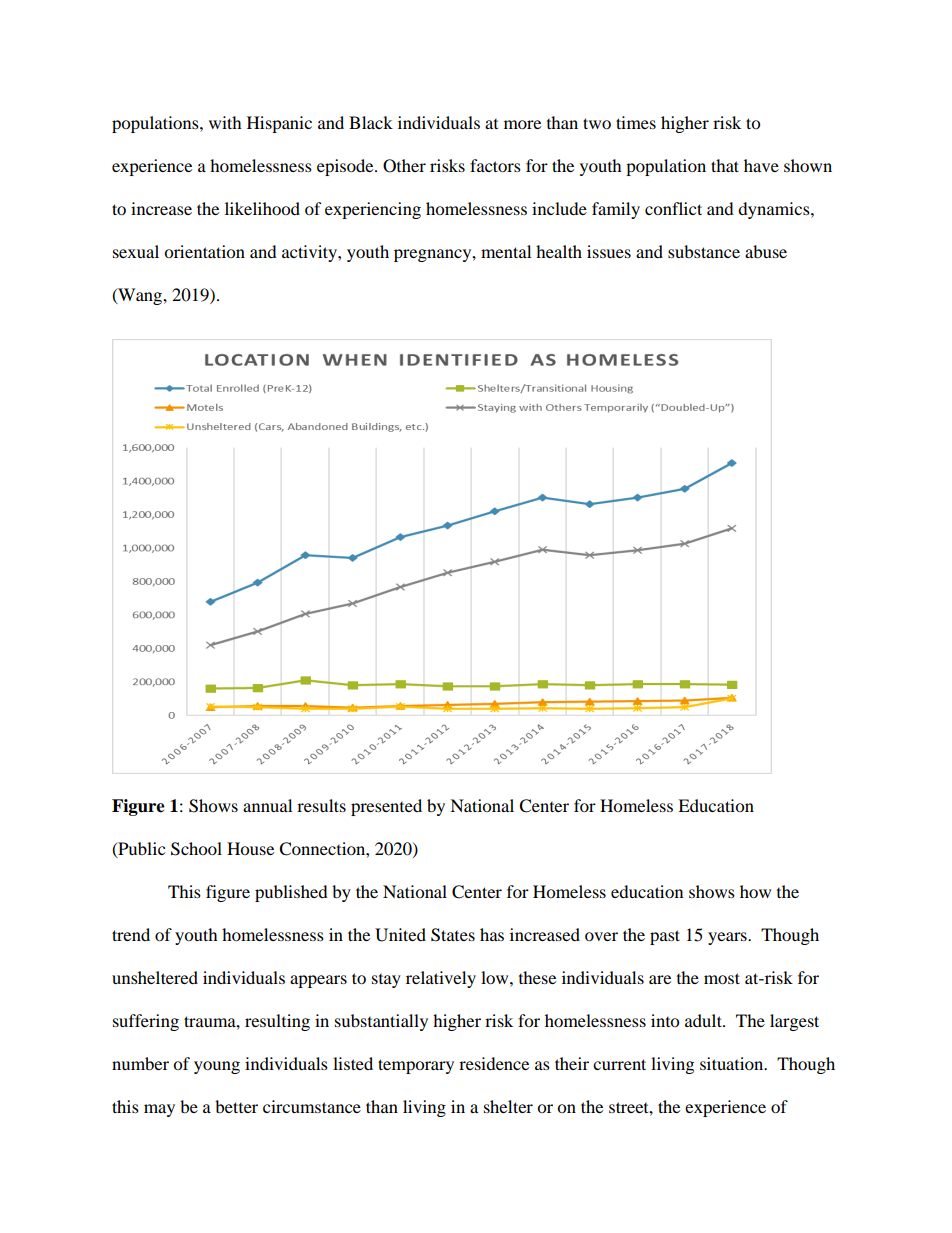 The width and height of the document is (952, 1233). Describe the element at coordinates (225, 122) in the document. I see `with` at that location.
